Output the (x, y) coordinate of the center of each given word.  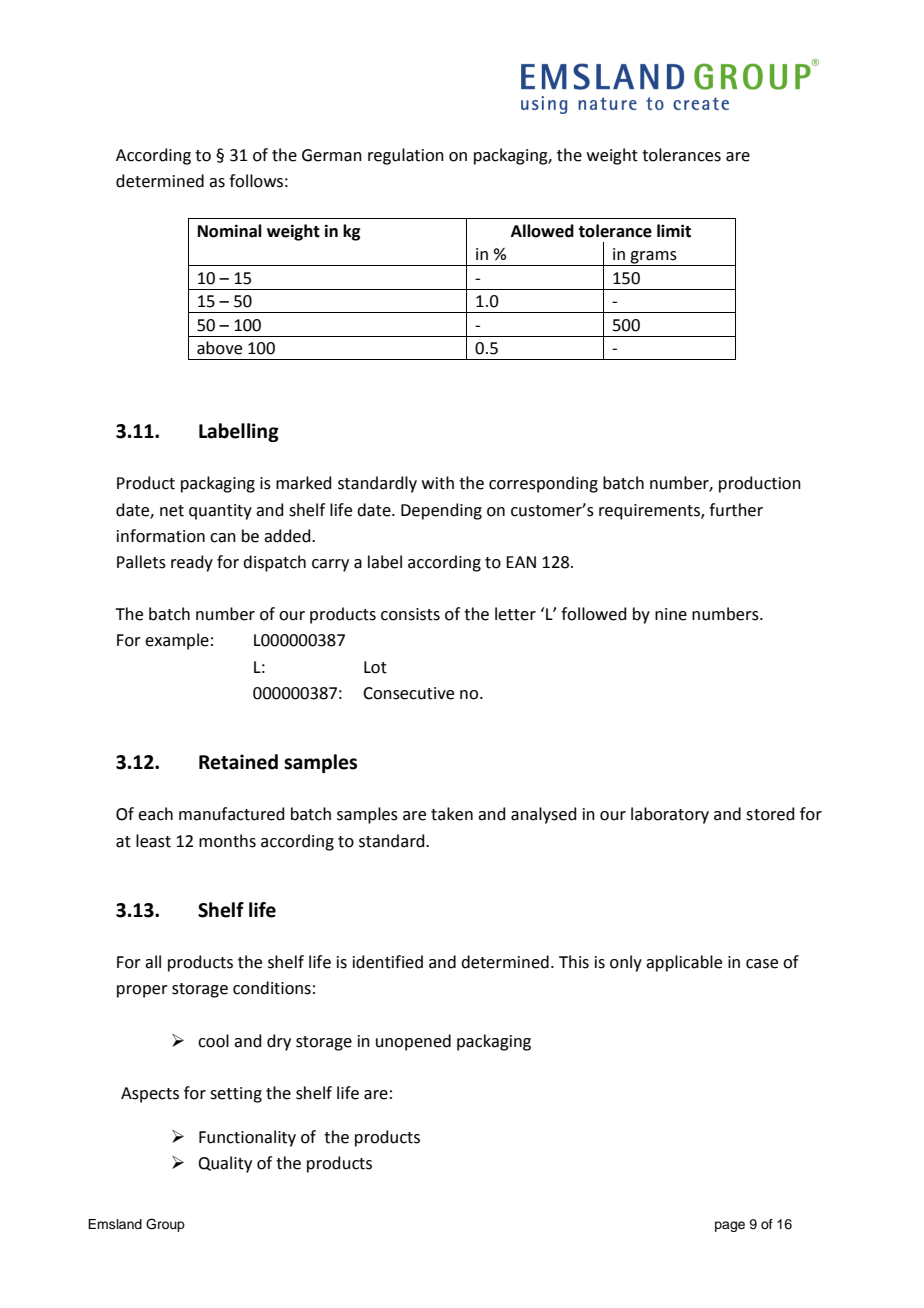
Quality (225, 1164)
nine (671, 614)
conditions (272, 988)
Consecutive (408, 693)
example (177, 641)
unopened (413, 1042)
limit (674, 231)
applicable (684, 963)
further (736, 510)
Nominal (230, 231)
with (438, 483)
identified (388, 962)
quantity (220, 512)
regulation (406, 156)
